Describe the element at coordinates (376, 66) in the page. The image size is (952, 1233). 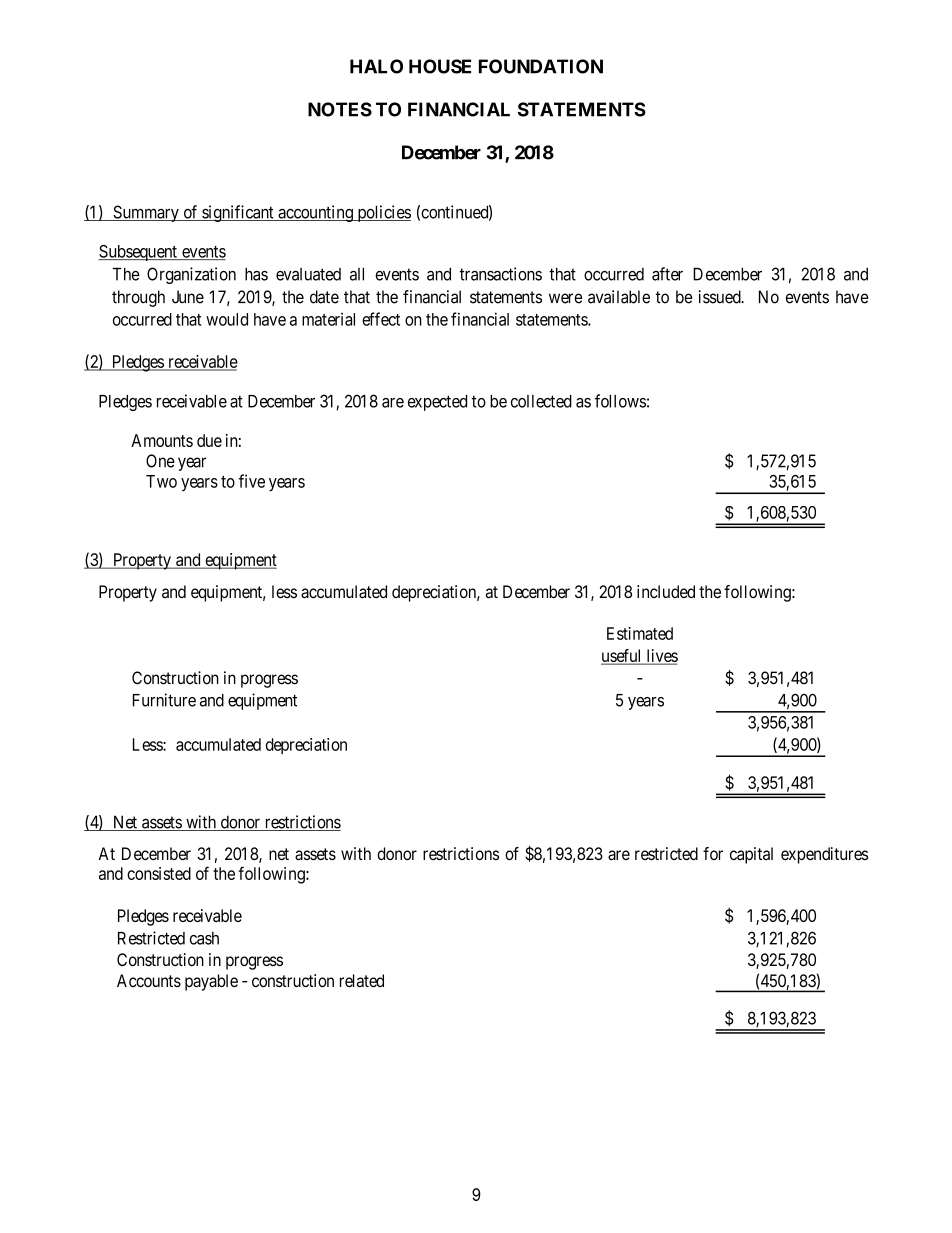
I see `HALO` at that location.
